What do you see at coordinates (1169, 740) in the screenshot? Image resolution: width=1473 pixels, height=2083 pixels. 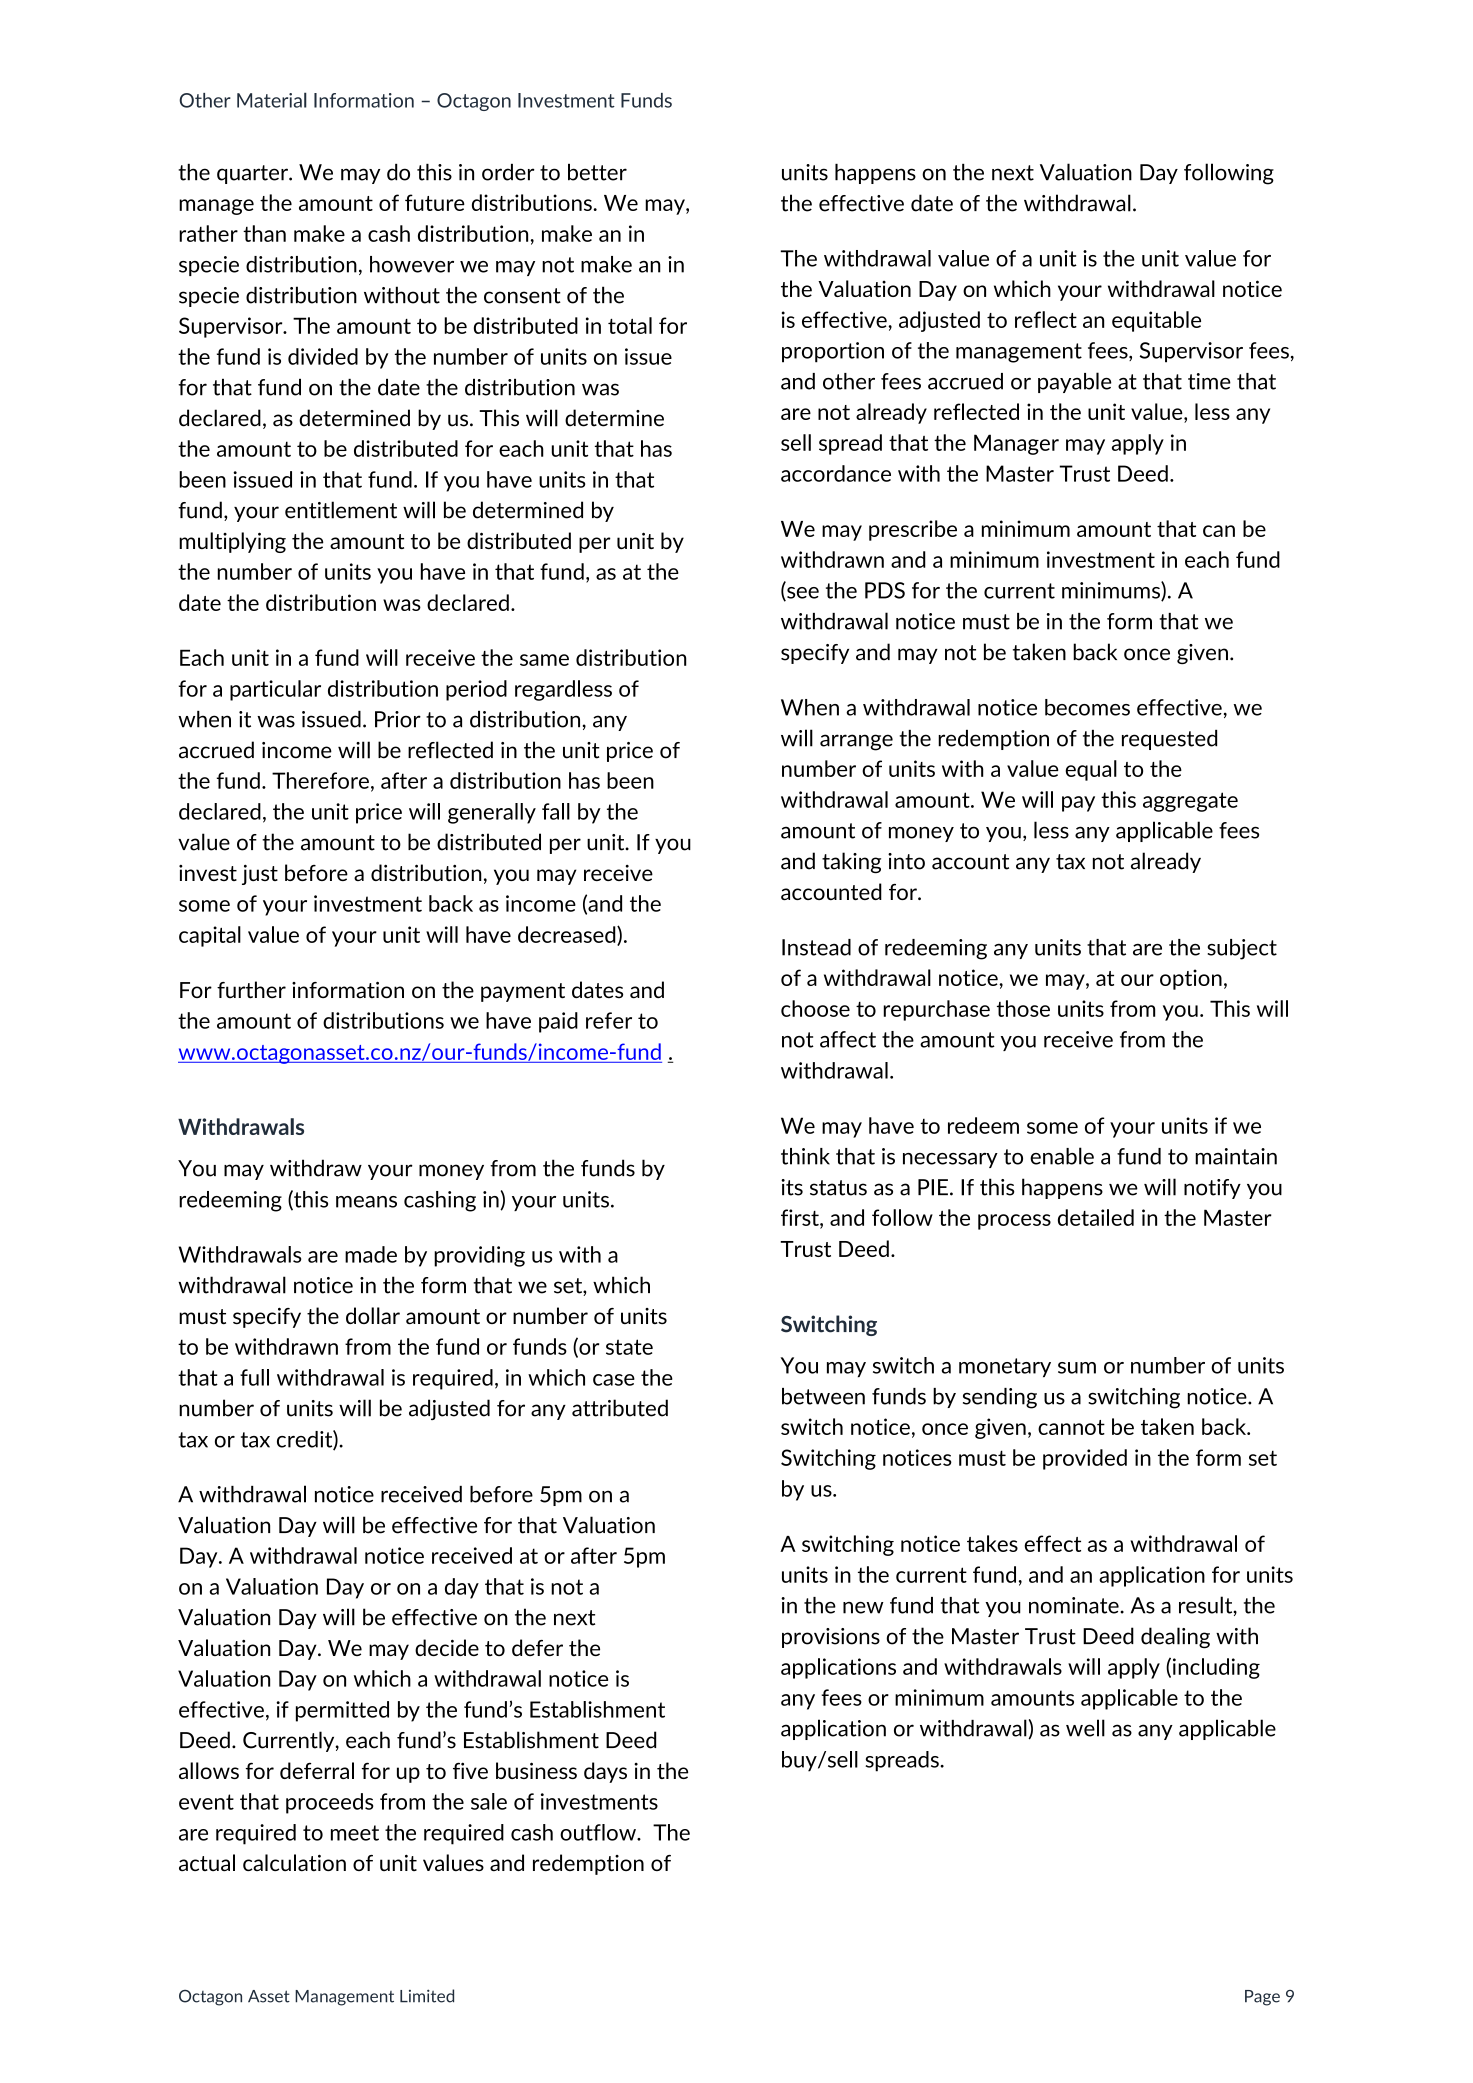 I see `requested` at bounding box center [1169, 740].
